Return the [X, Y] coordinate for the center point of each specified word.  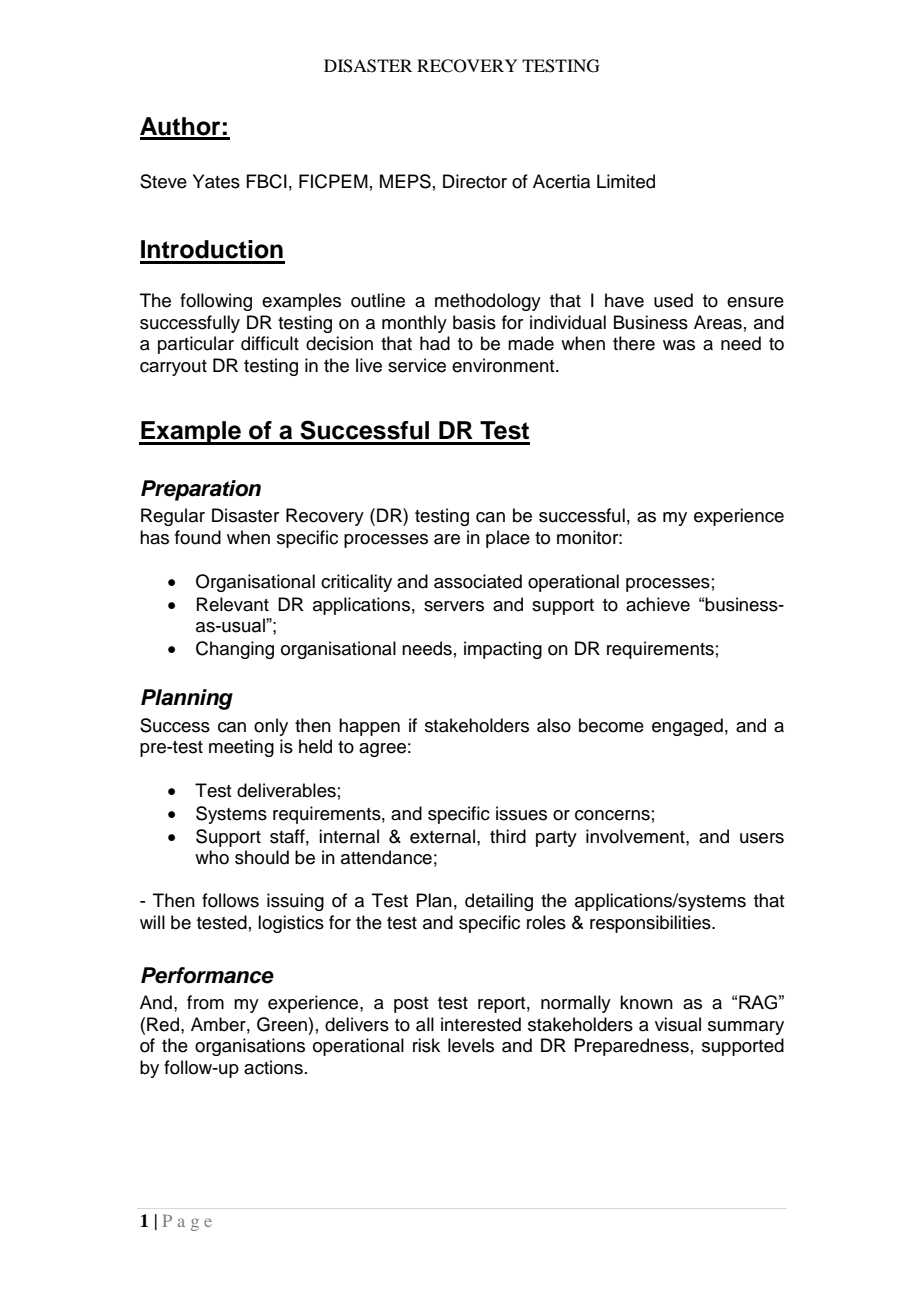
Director [475, 181]
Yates [216, 181]
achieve [658, 604]
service [417, 365]
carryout [173, 368]
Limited [626, 181]
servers [454, 606]
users [762, 838]
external [442, 836]
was [679, 345]
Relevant [233, 604]
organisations [250, 1047]
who [212, 857]
